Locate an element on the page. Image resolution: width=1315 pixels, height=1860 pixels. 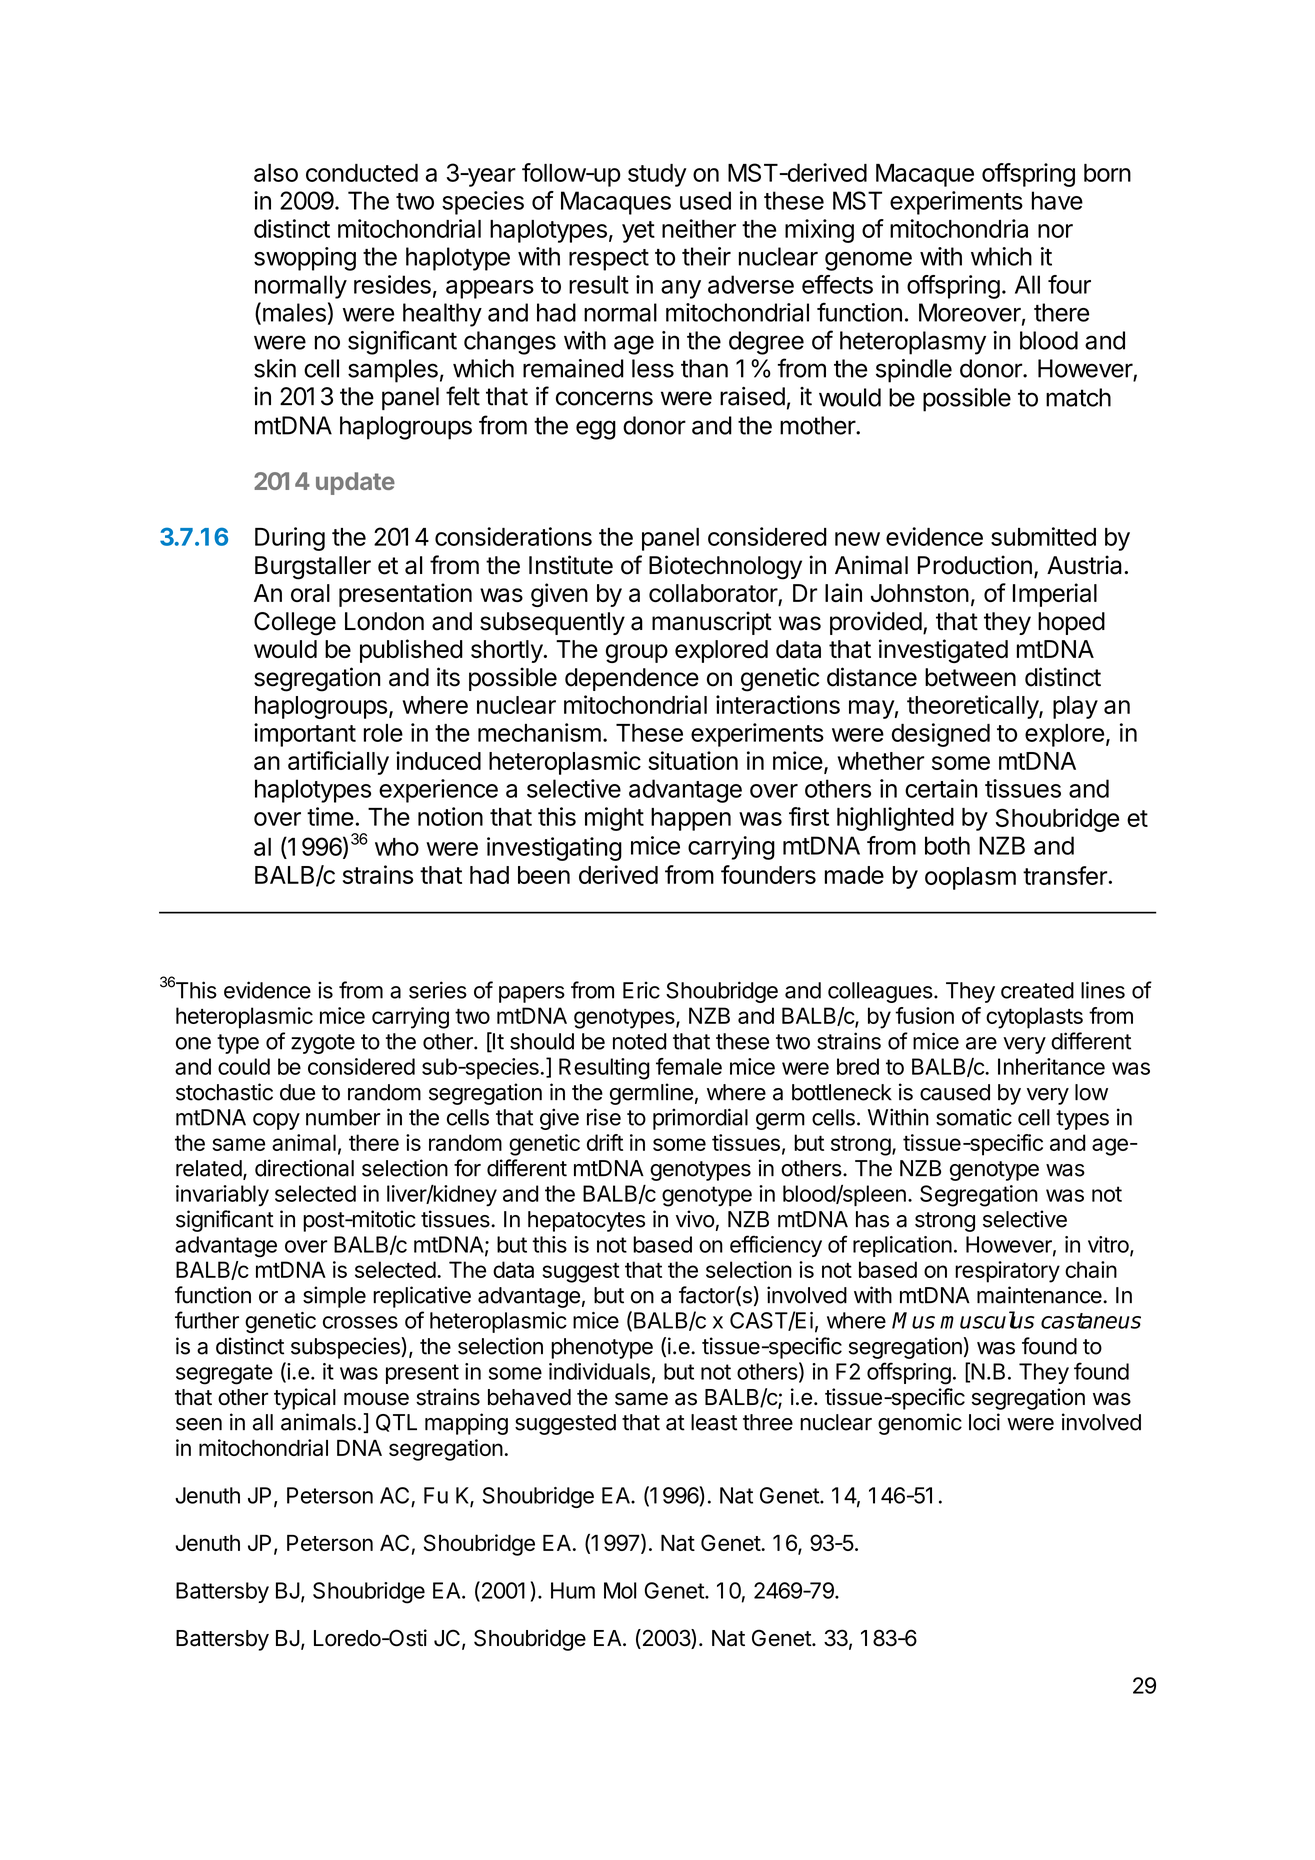
also is located at coordinates (276, 173).
